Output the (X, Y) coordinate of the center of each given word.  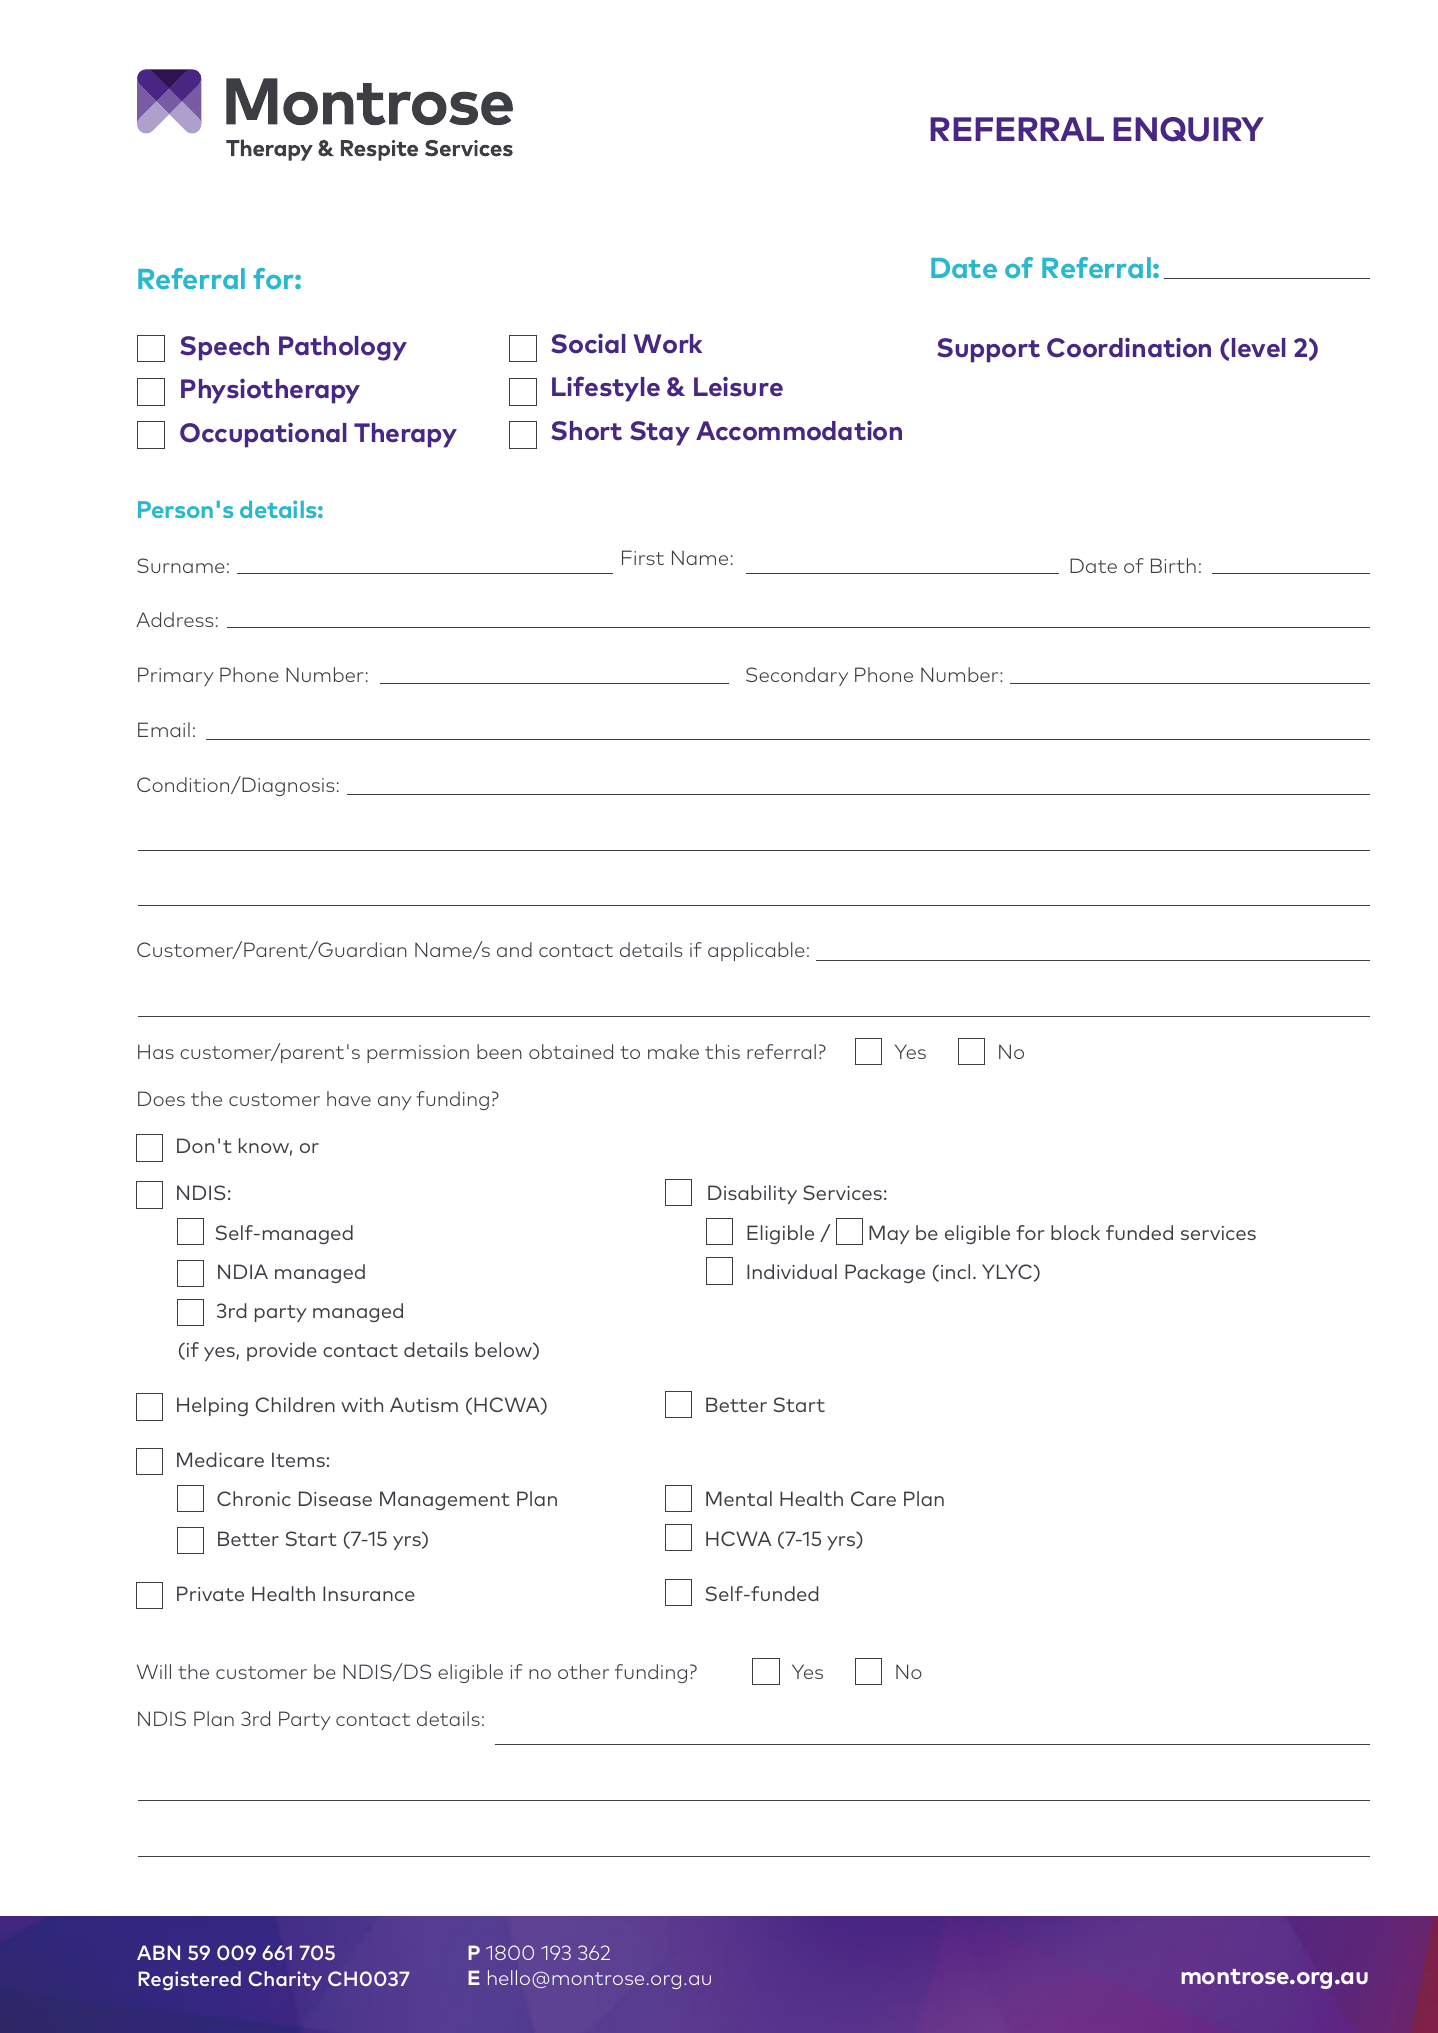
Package (885, 1273)
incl (955, 1271)
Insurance (369, 1593)
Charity (285, 1980)
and (514, 949)
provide (282, 1351)
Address (174, 619)
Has (156, 1051)
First (643, 557)
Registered (189, 1980)
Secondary (797, 676)
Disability (752, 1194)
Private (210, 1593)
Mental (739, 1498)
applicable (756, 951)
